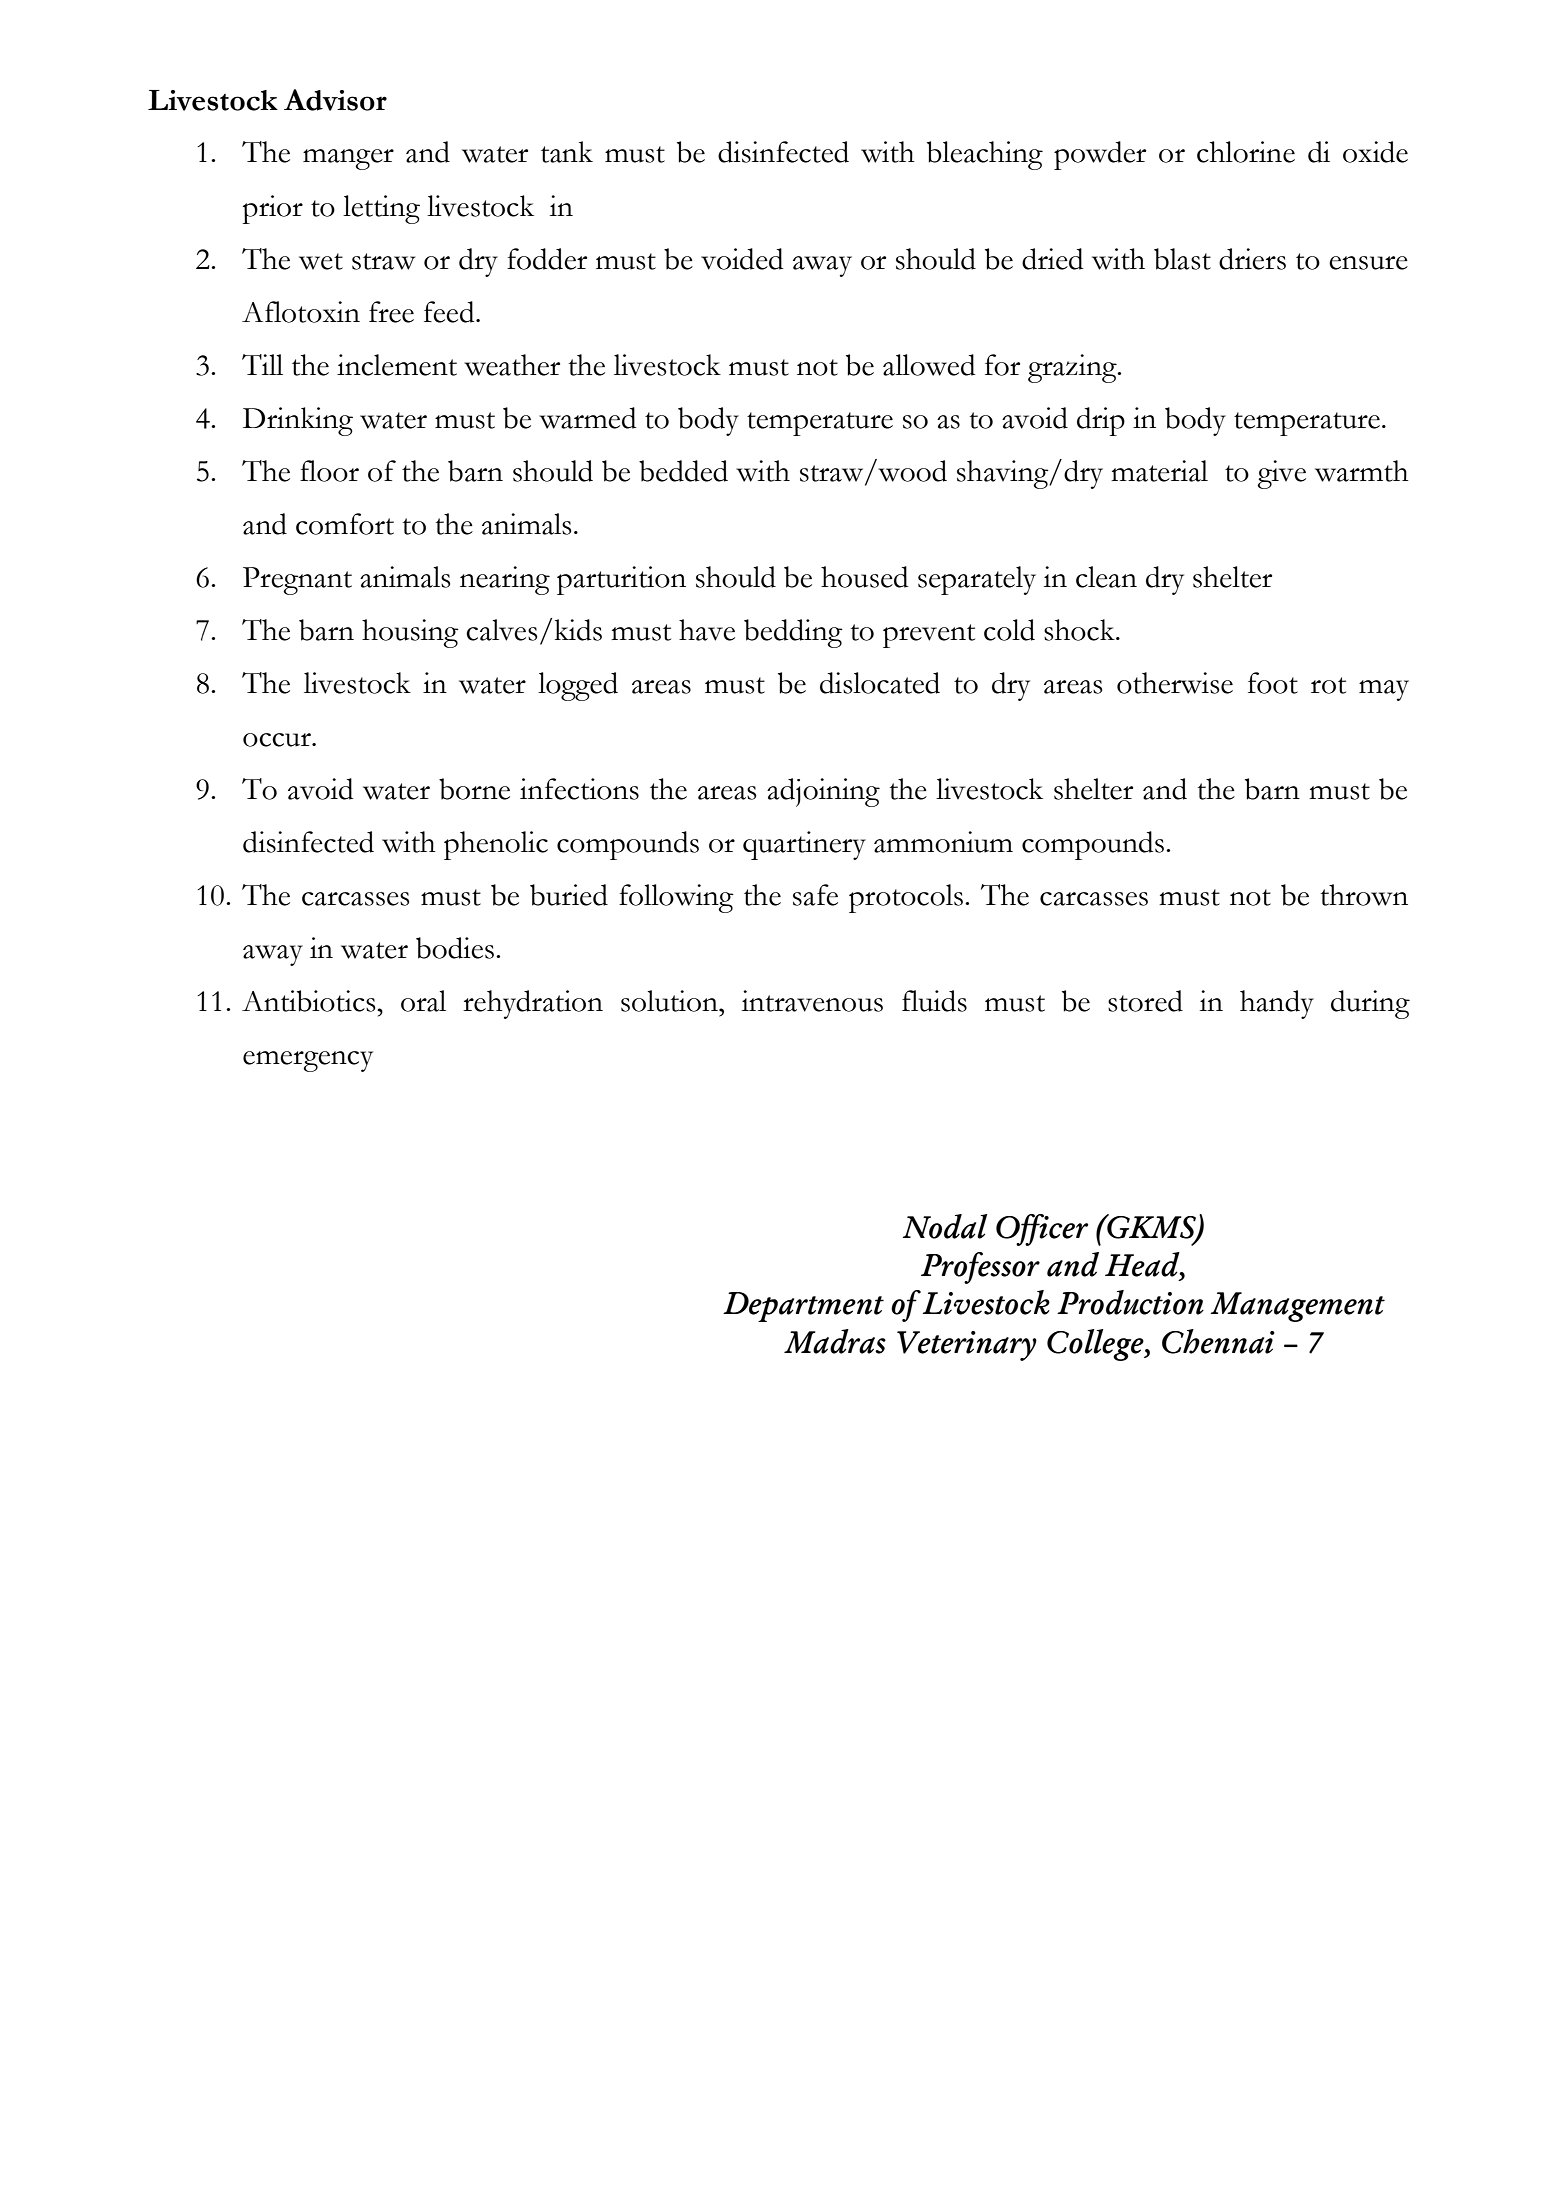 Image resolution: width=1558 pixels, height=2205 pixels. Describe the element at coordinates (803, 1307) in the image. I see `Department` at that location.
